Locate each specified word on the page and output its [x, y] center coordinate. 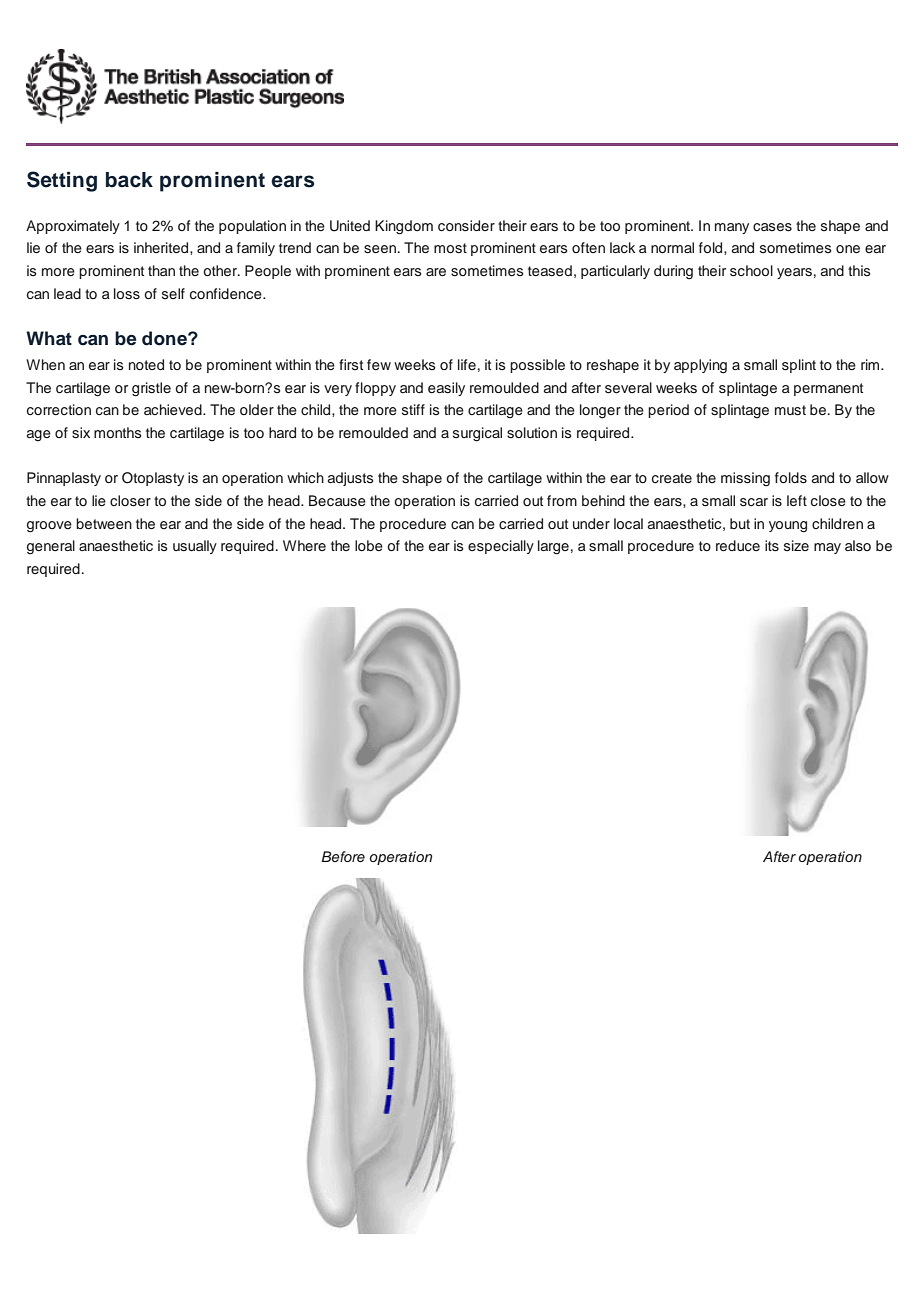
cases [772, 227]
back [129, 180]
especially [501, 547]
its [772, 546]
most [450, 248]
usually [195, 547]
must [790, 410]
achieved [174, 409]
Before [343, 856]
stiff [413, 409]
